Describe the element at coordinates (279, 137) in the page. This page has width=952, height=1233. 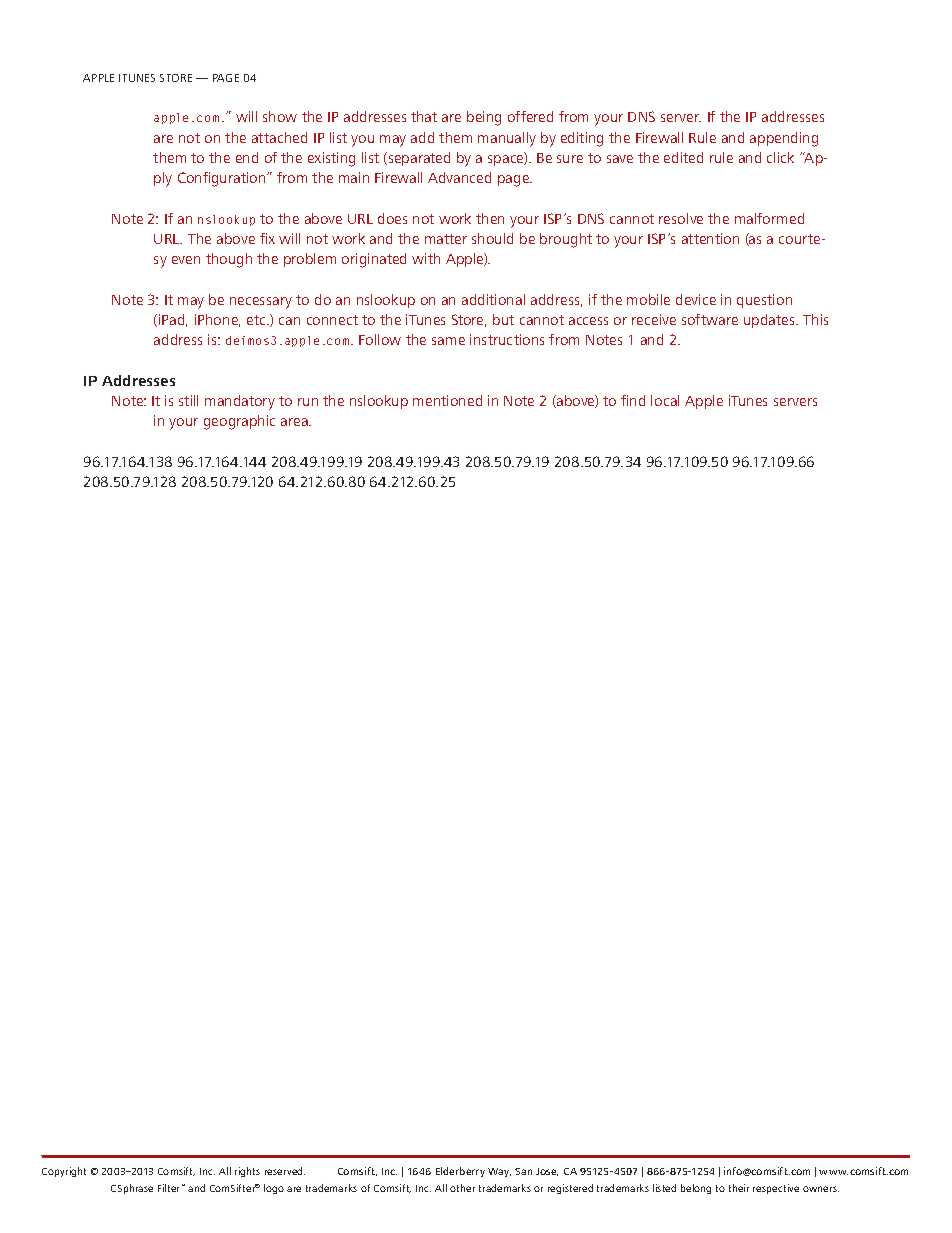
I see `attached` at that location.
